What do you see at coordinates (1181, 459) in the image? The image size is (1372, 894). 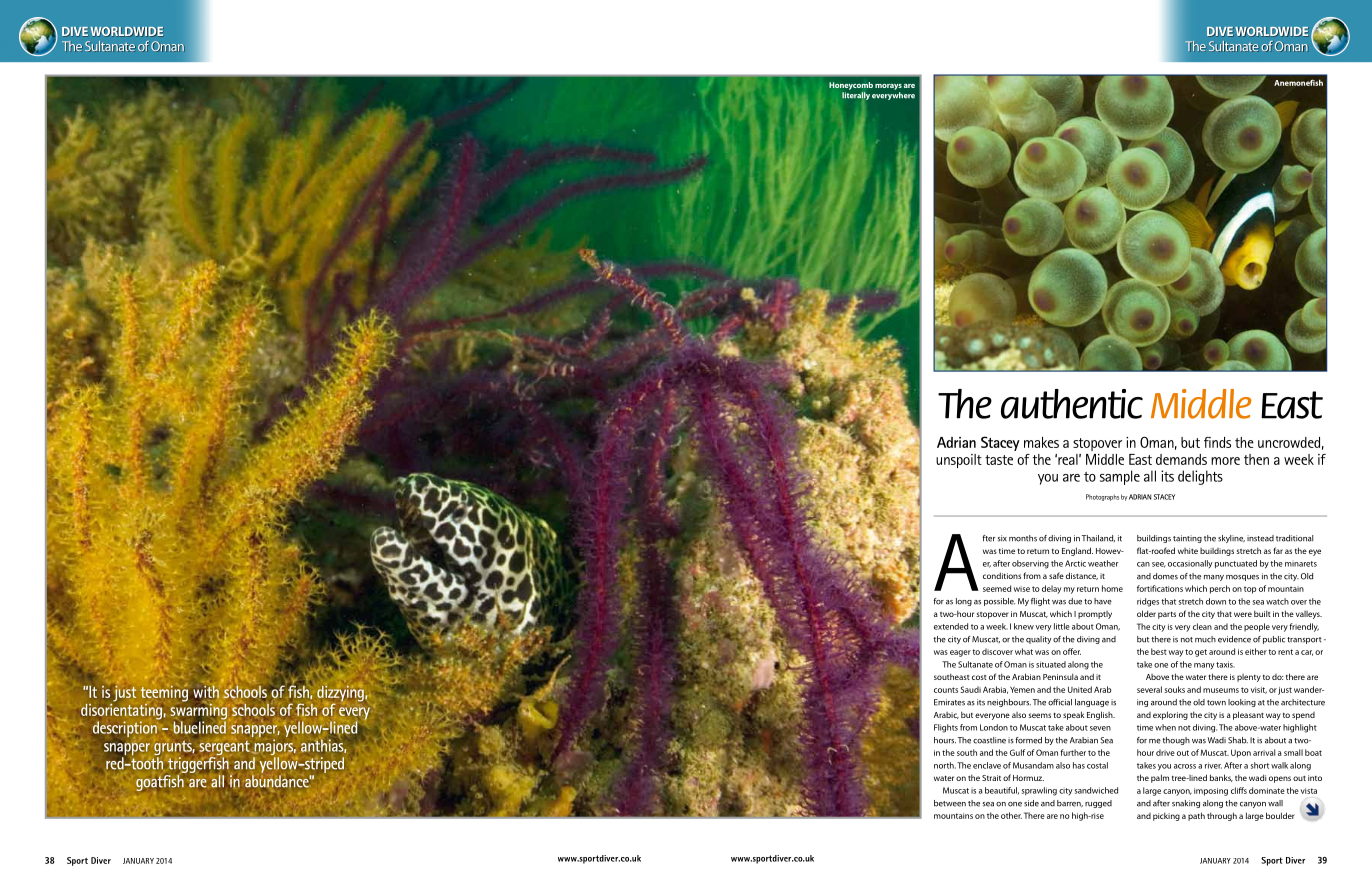 I see `demands` at bounding box center [1181, 459].
